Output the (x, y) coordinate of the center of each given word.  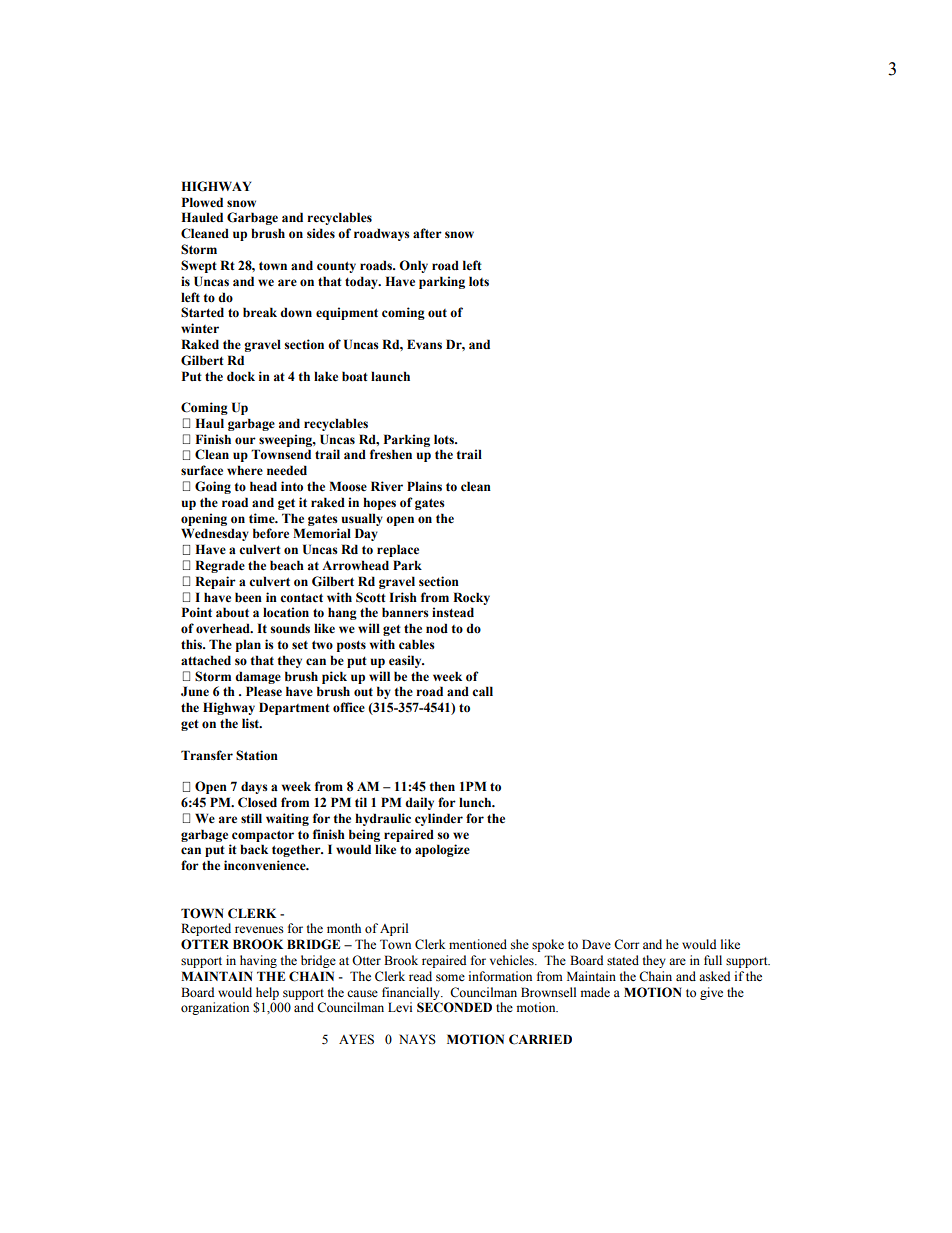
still (251, 818)
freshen (391, 454)
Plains (424, 486)
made (595, 992)
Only (413, 266)
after (427, 233)
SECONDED (454, 1007)
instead (453, 612)
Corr (626, 944)
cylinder (439, 819)
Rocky (471, 598)
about (232, 612)
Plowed (202, 202)
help (267, 993)
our (245, 441)
